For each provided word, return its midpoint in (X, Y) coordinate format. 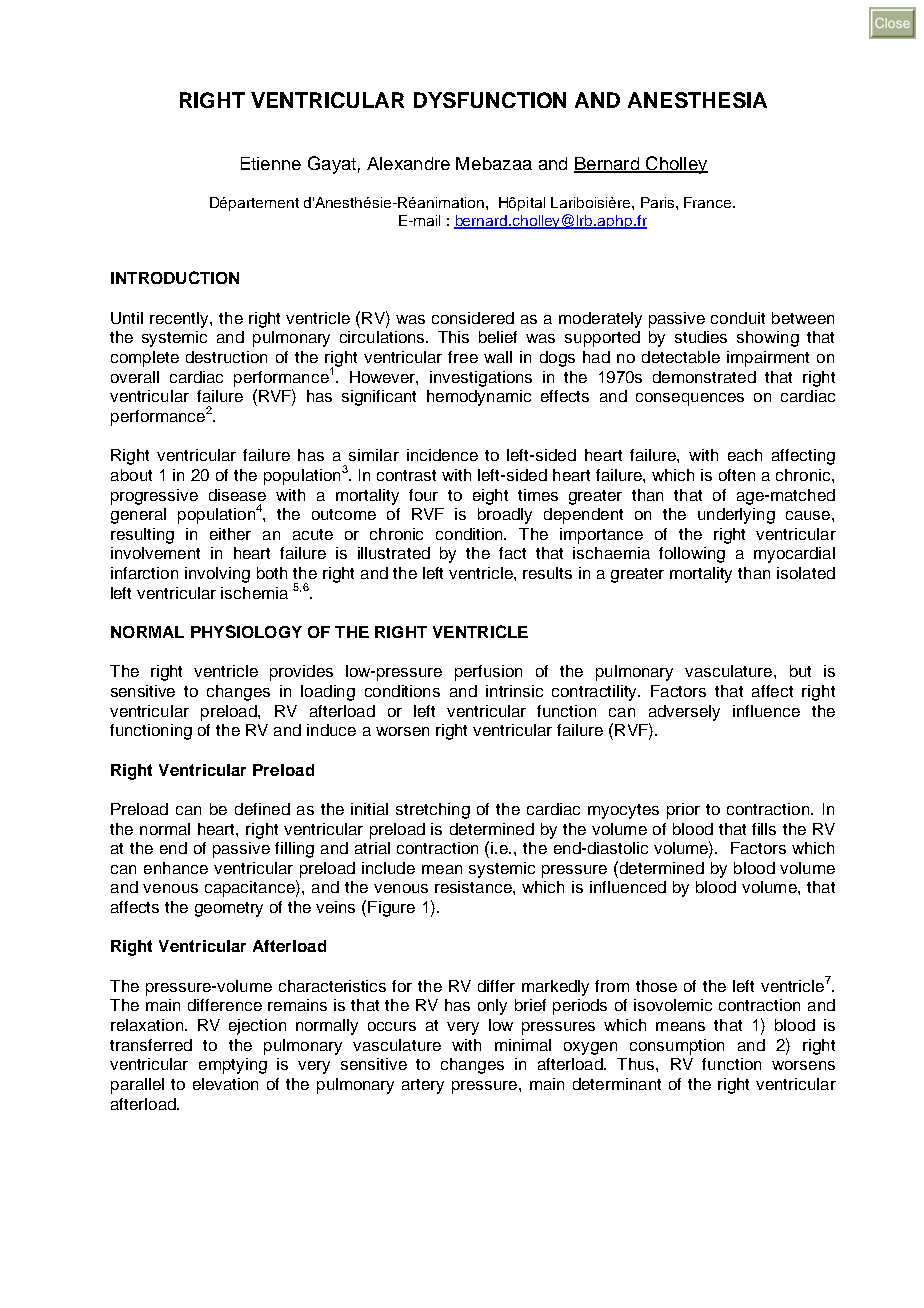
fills (764, 829)
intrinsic (514, 691)
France (709, 202)
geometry (229, 909)
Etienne (271, 163)
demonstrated (704, 377)
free (463, 357)
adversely (684, 713)
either (230, 534)
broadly (505, 516)
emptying (233, 1066)
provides (301, 673)
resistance (474, 887)
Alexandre (408, 163)
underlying (736, 516)
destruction (226, 357)
